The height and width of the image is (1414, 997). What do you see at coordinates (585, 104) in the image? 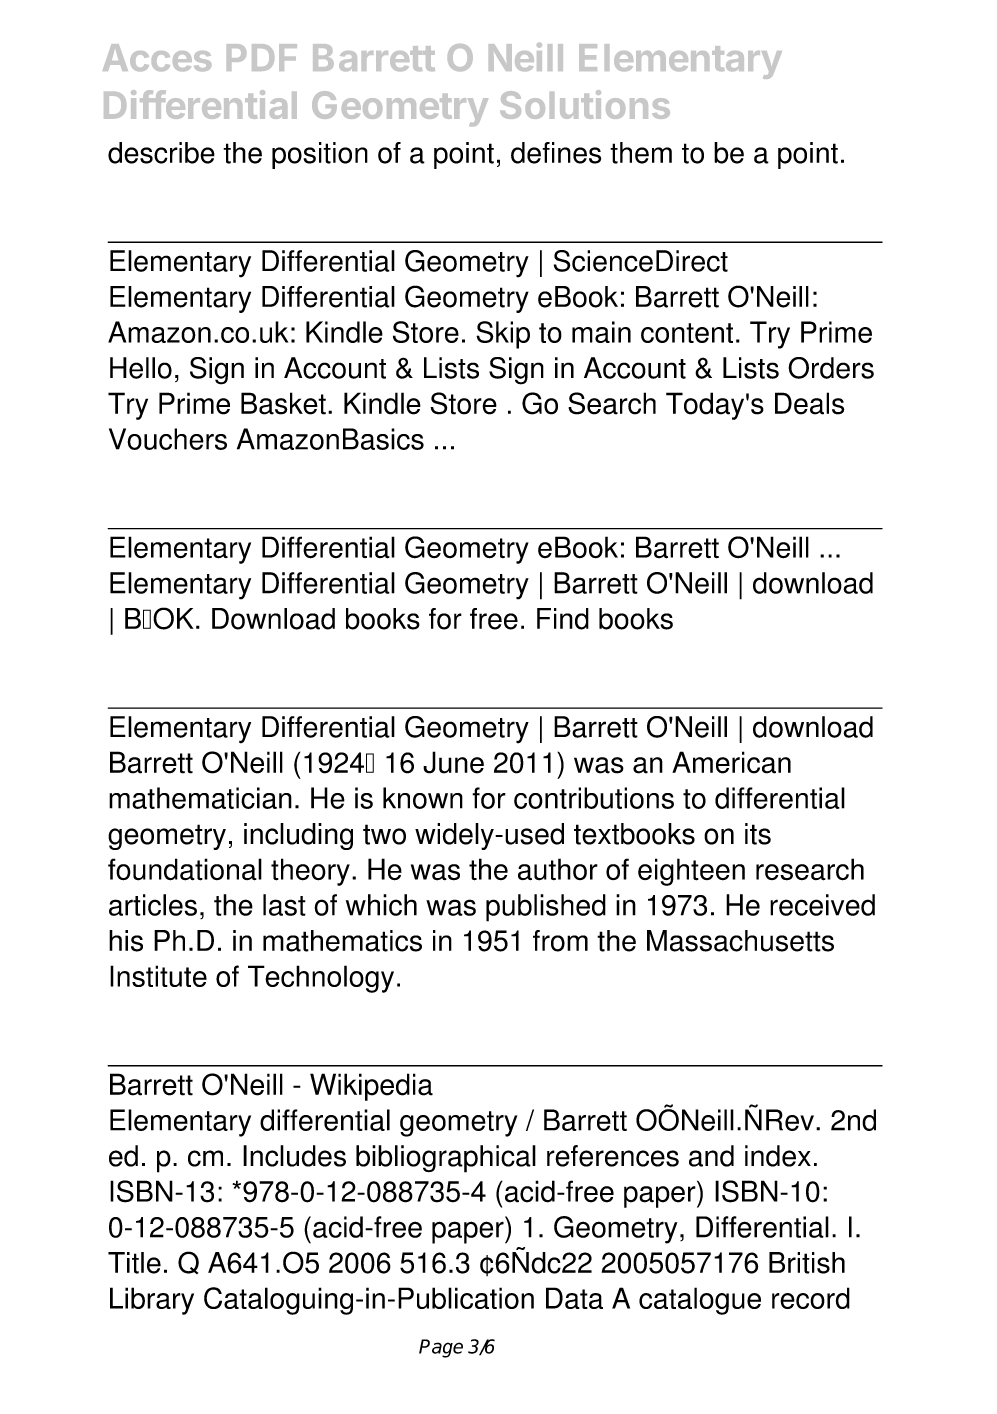
I see `Solutions` at bounding box center [585, 104].
